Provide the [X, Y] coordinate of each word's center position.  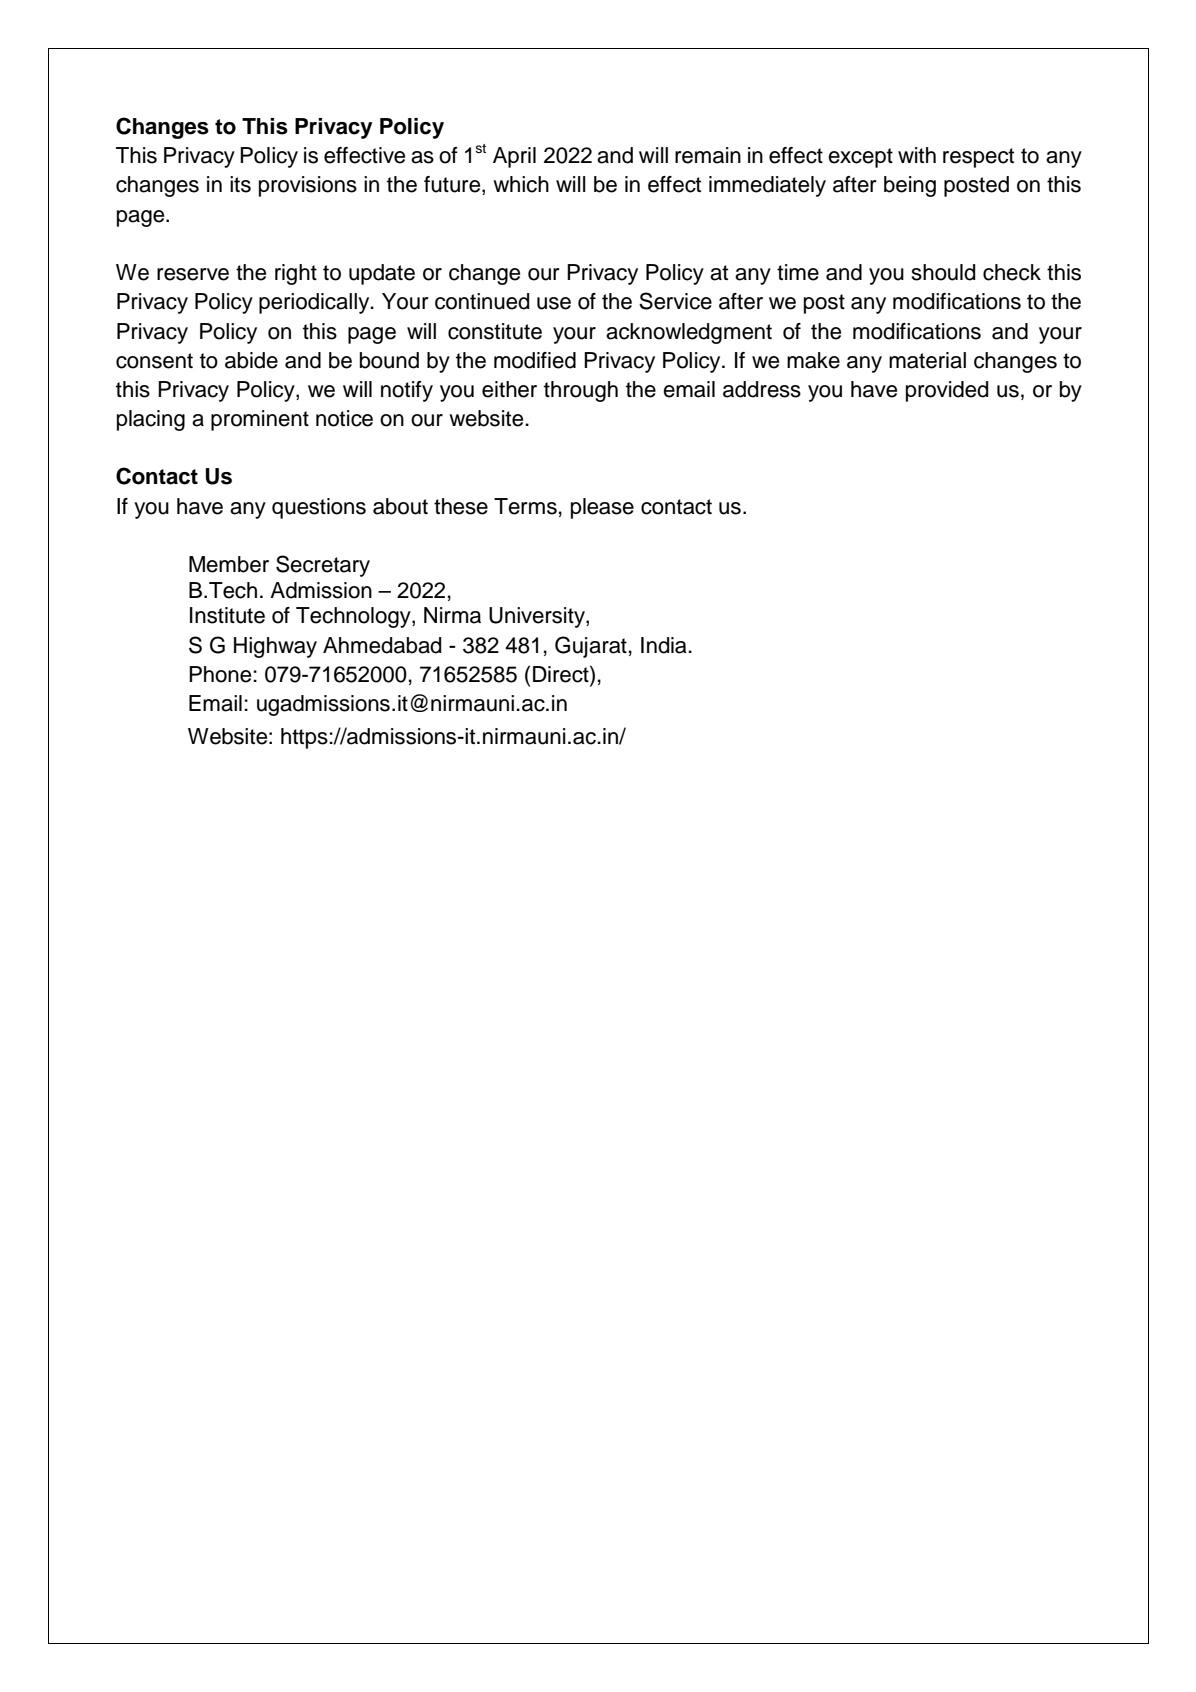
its [240, 184]
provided [947, 391]
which [521, 184]
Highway [275, 647]
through [581, 391]
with [917, 155]
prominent [260, 420]
